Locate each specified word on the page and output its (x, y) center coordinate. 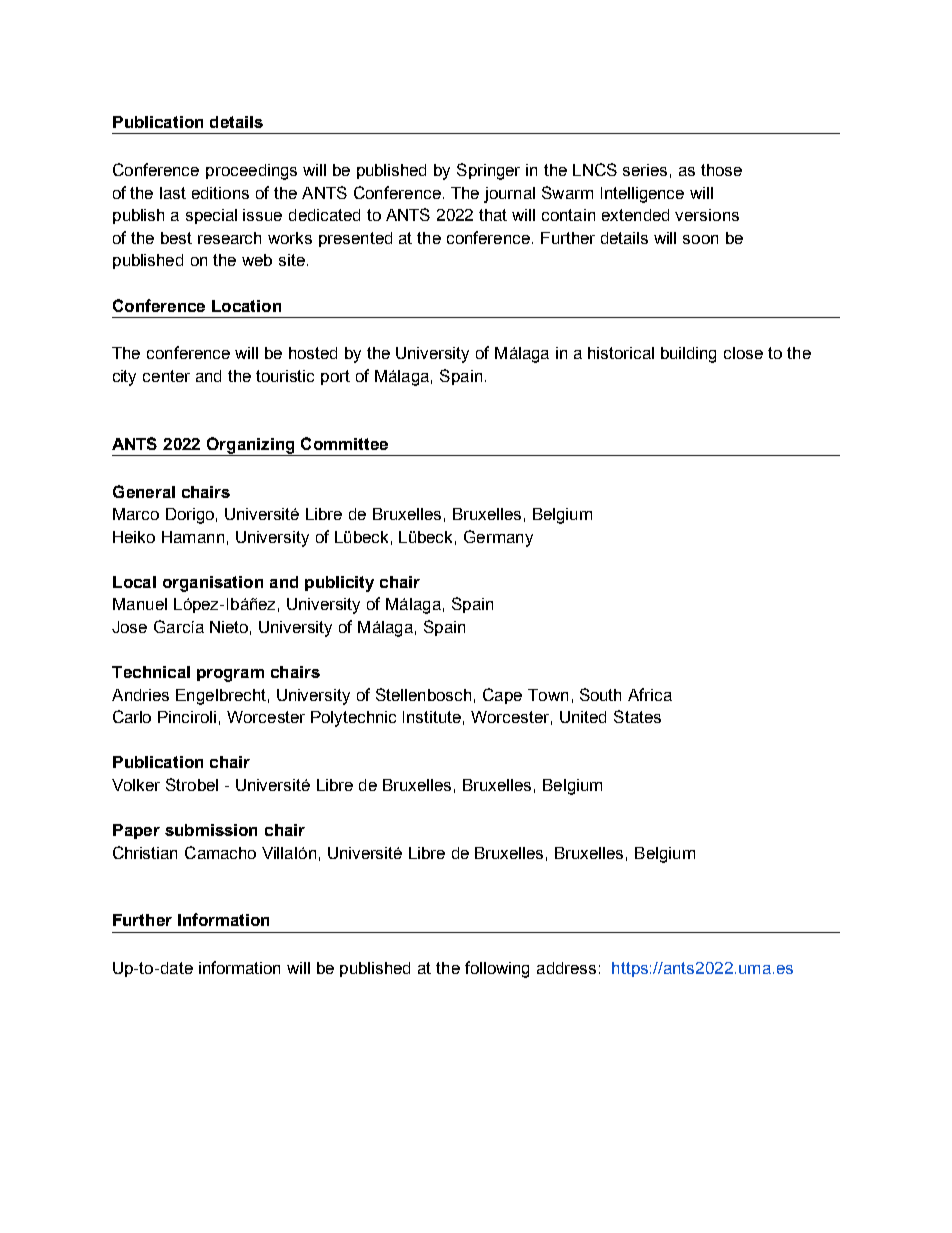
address (566, 968)
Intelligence (642, 195)
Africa (650, 694)
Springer (488, 171)
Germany (498, 538)
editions (220, 193)
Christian (145, 852)
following (497, 969)
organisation (213, 584)
